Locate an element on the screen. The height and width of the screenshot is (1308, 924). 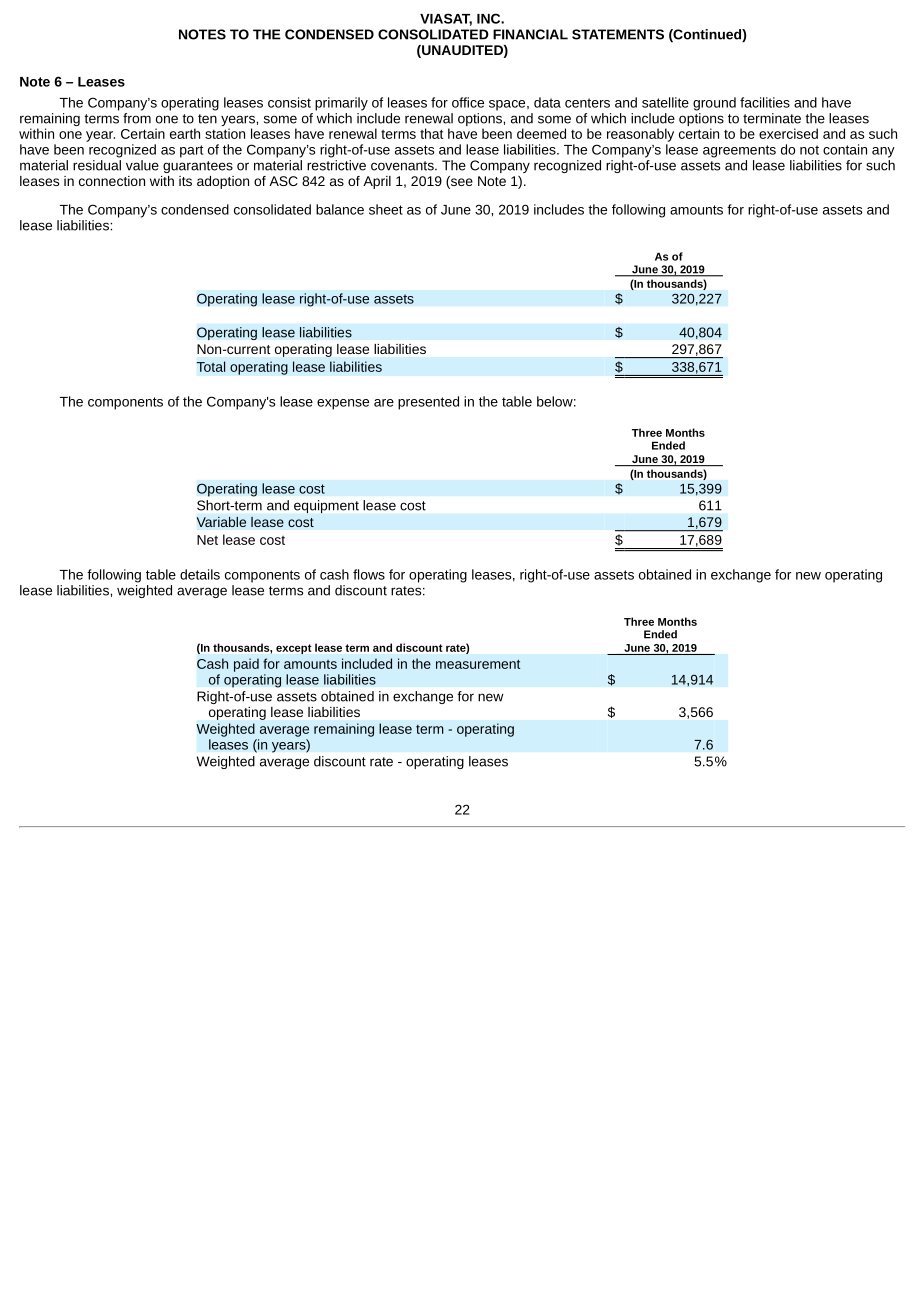
expense is located at coordinates (343, 404).
